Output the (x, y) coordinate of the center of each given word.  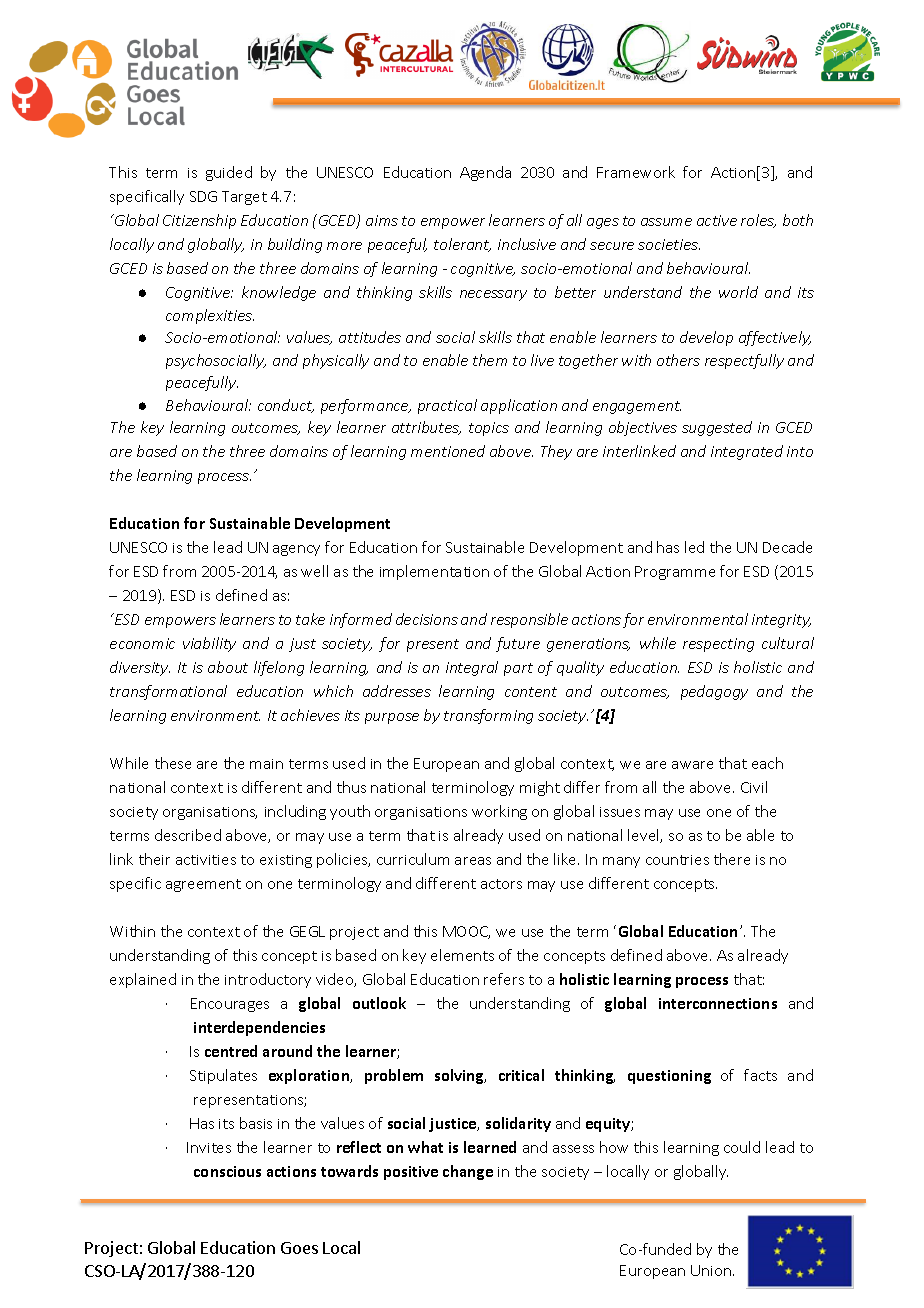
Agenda (485, 173)
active (717, 220)
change (468, 1172)
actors (501, 884)
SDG (203, 196)
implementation (434, 572)
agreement (203, 885)
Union (712, 1270)
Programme (675, 573)
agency (296, 550)
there (732, 859)
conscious (227, 1171)
